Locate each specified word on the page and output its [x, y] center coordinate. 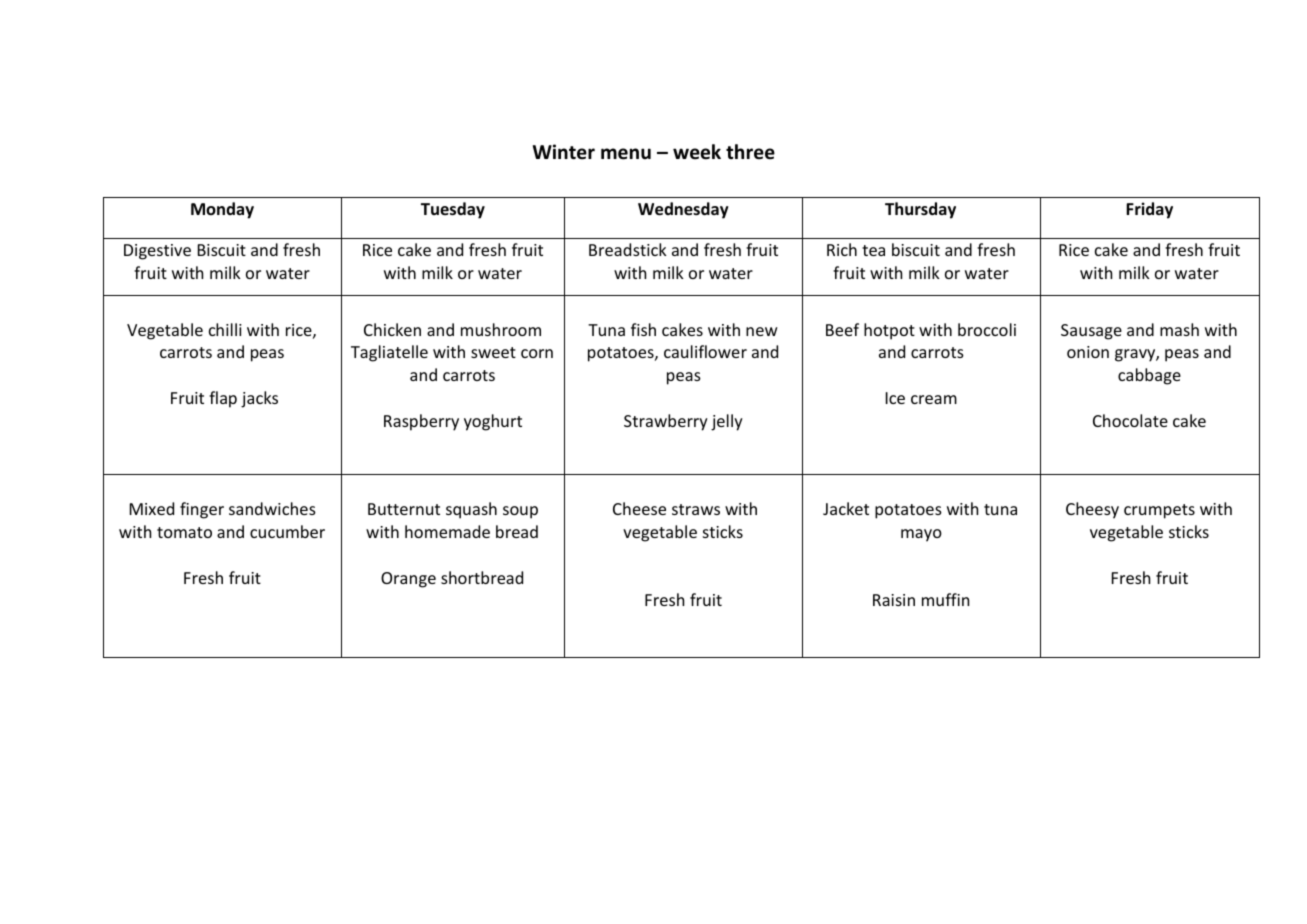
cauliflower [705, 351]
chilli [225, 329]
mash [1179, 329]
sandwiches [272, 508]
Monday [222, 210]
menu [626, 154]
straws [696, 509]
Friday [1149, 210]
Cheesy [1092, 510]
